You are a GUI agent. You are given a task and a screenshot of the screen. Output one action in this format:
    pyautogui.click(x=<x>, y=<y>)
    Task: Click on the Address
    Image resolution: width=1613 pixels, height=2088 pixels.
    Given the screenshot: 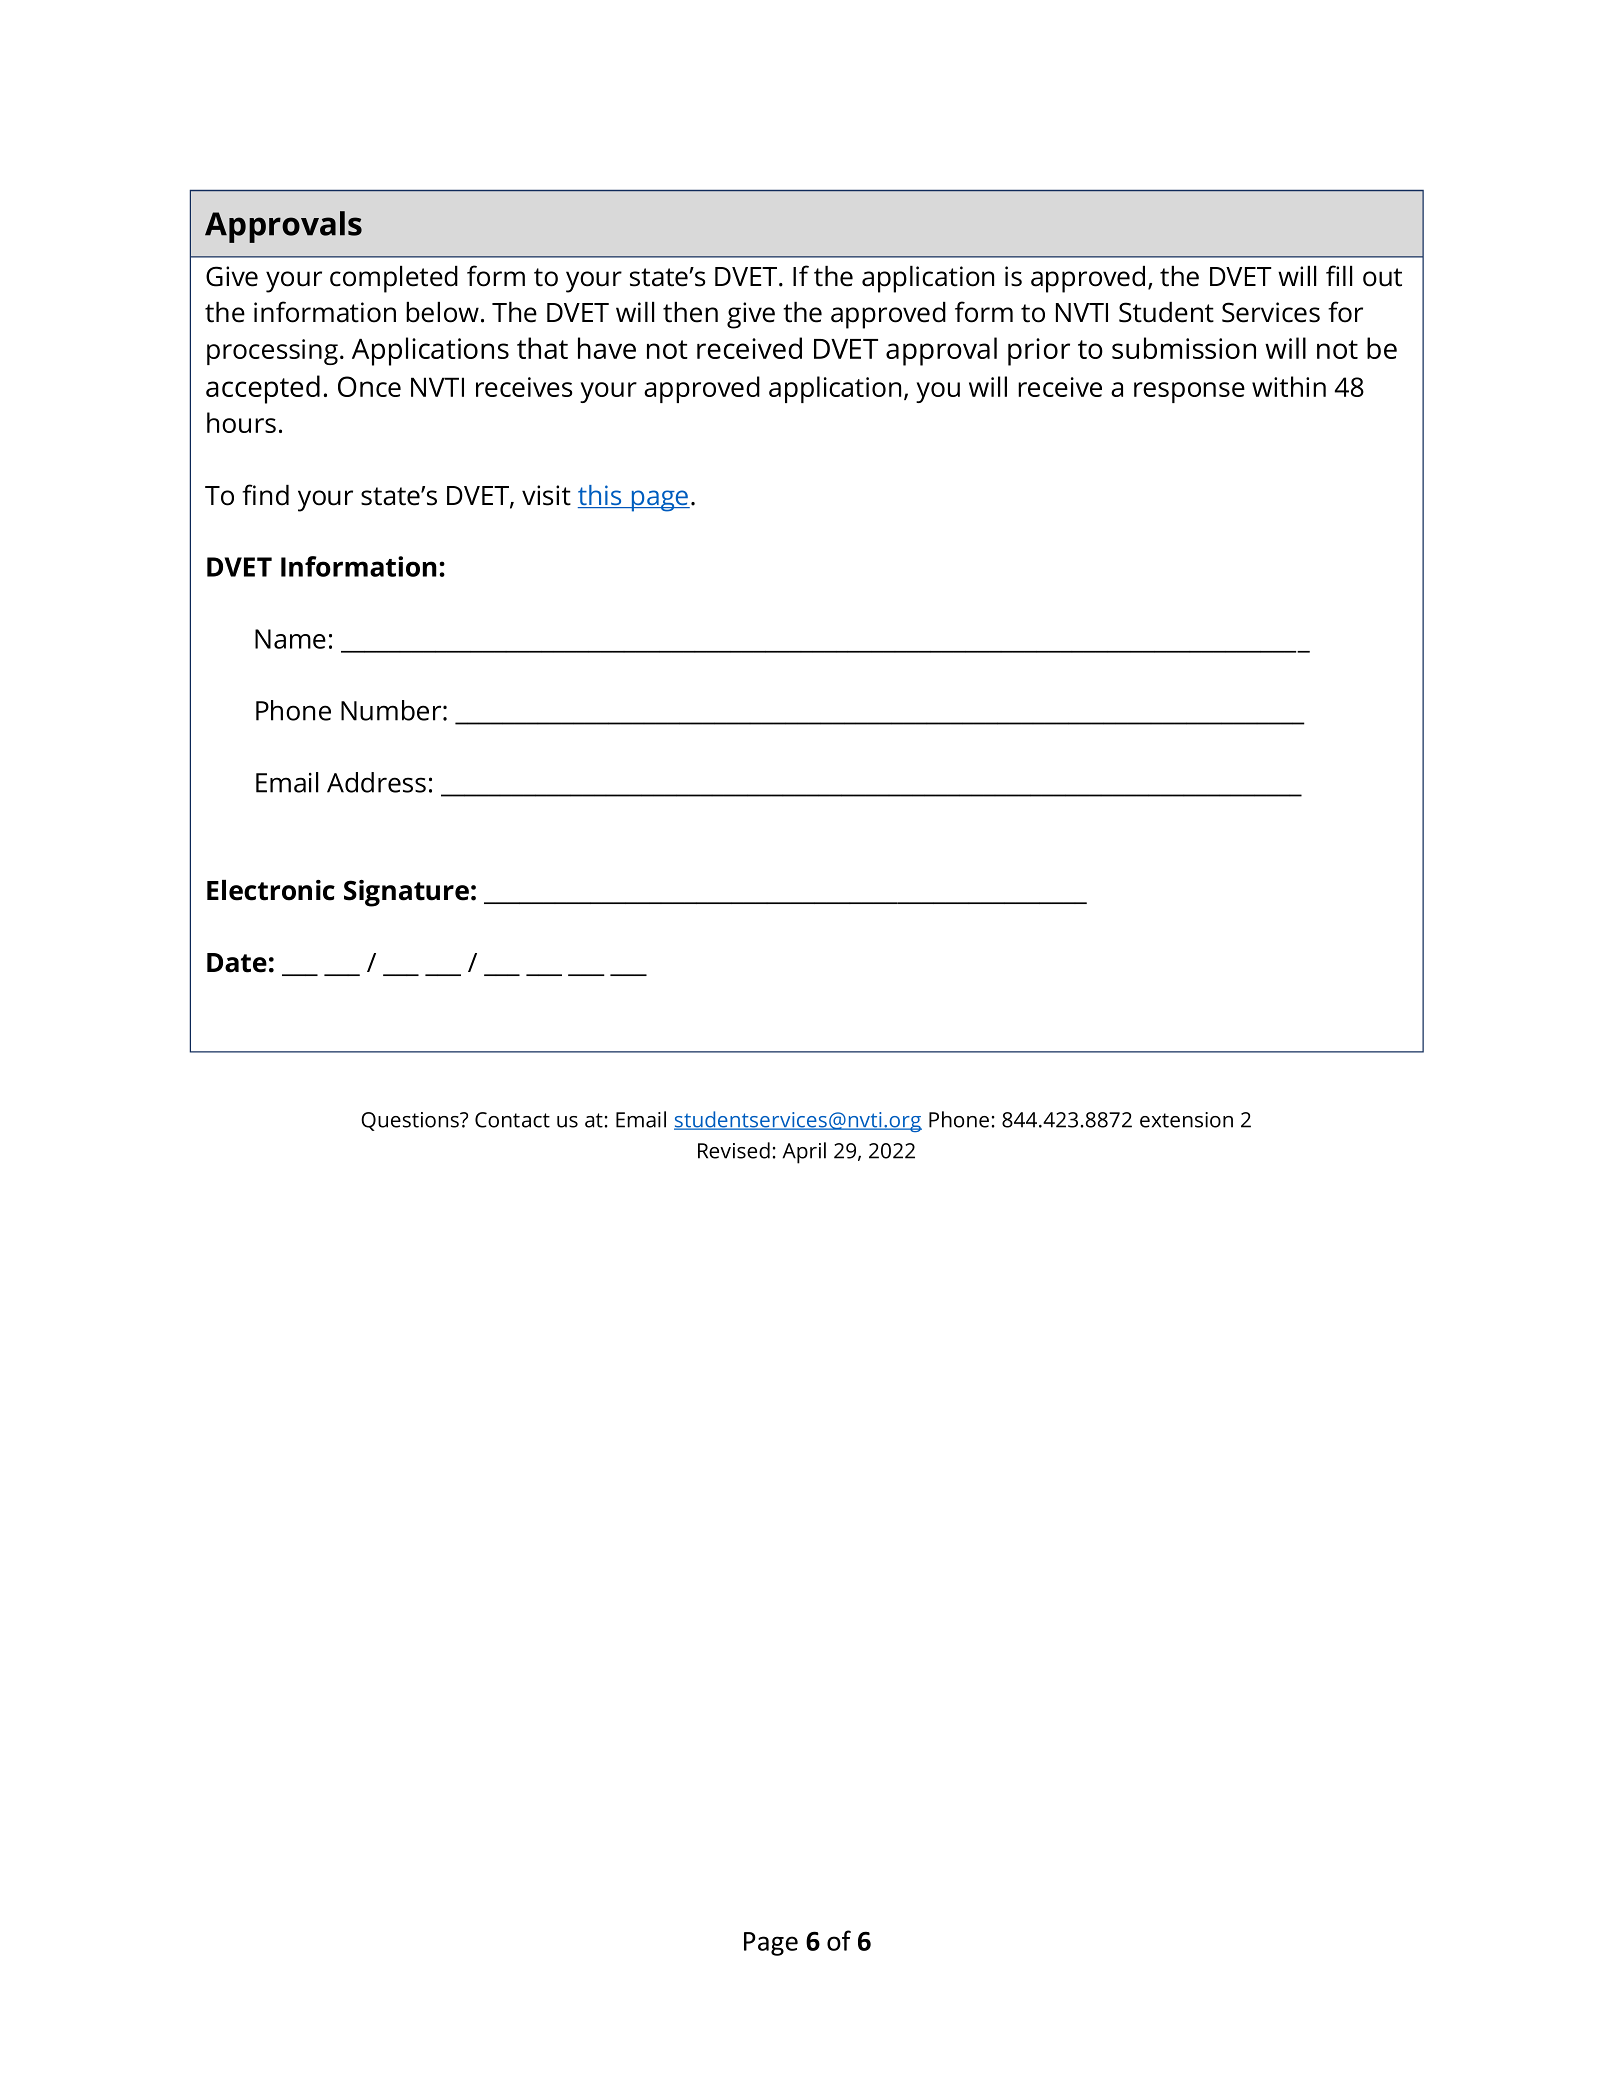 What is the action you would take?
    pyautogui.click(x=376, y=782)
